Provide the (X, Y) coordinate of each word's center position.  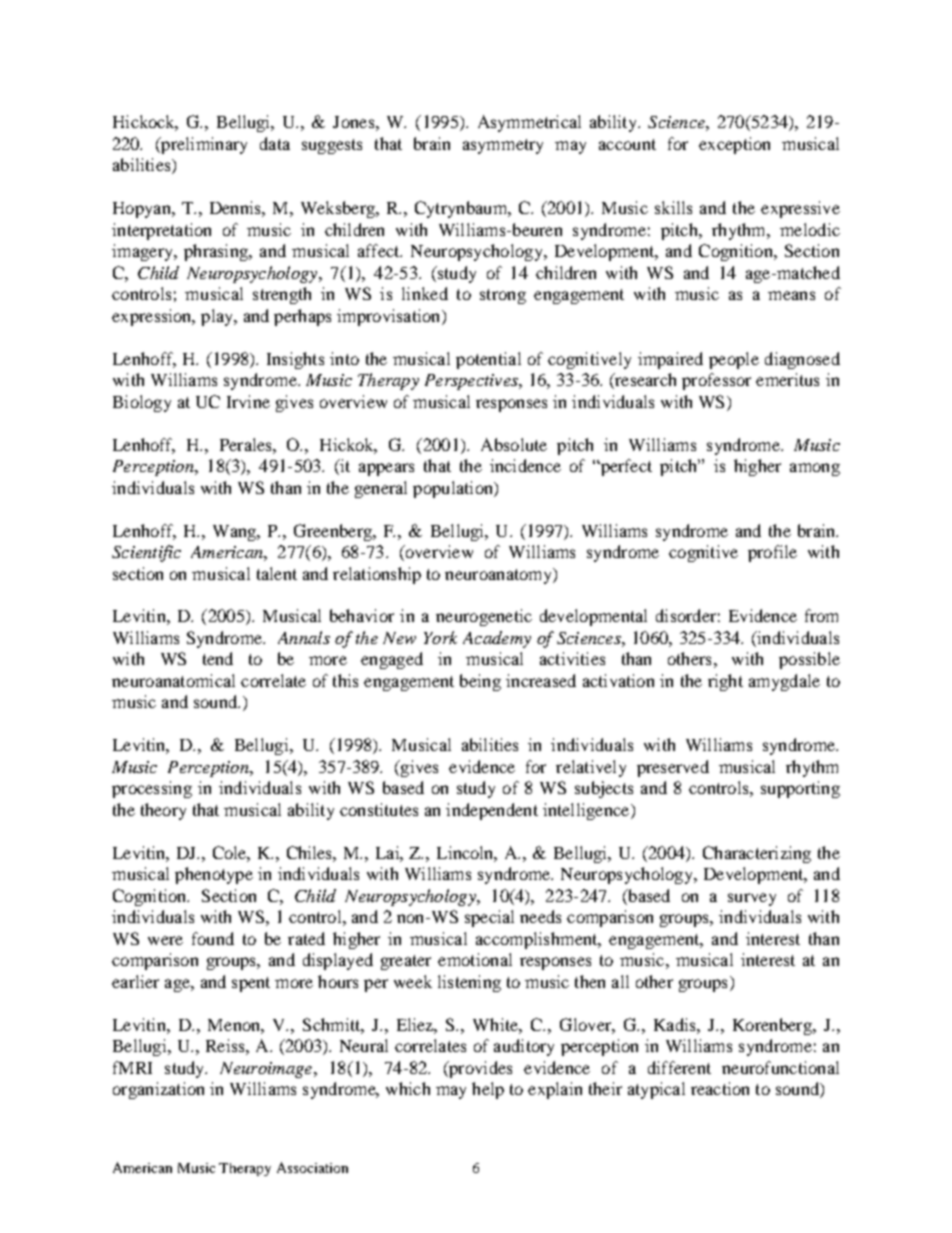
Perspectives (472, 382)
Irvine (248, 401)
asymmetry (503, 146)
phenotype (214, 875)
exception (734, 145)
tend (218, 658)
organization (158, 1090)
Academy (497, 639)
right (725, 682)
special (489, 918)
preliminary (203, 145)
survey (752, 899)
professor (716, 381)
